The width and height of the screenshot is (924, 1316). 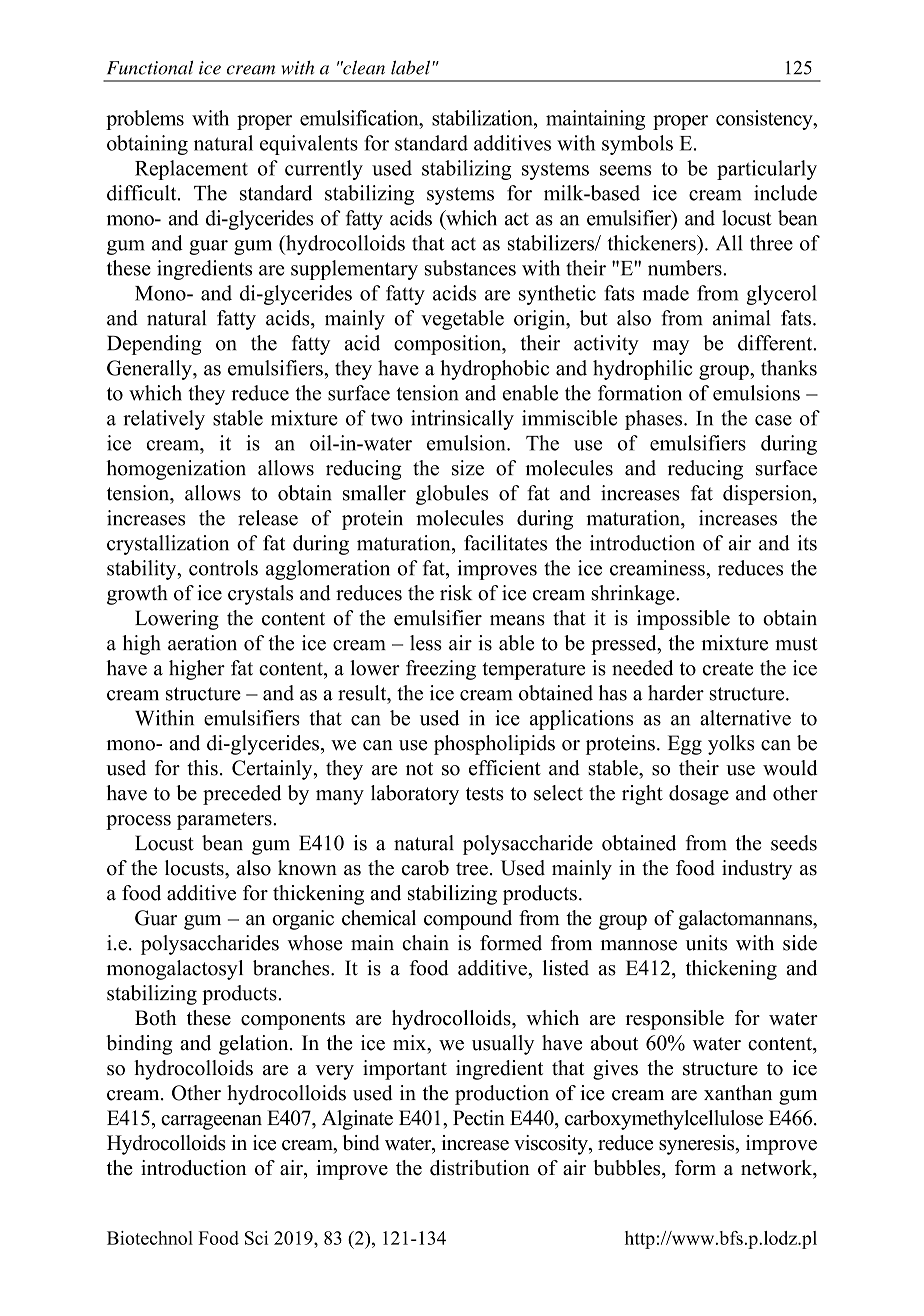 I want to click on hydrophobic, so click(x=494, y=370).
